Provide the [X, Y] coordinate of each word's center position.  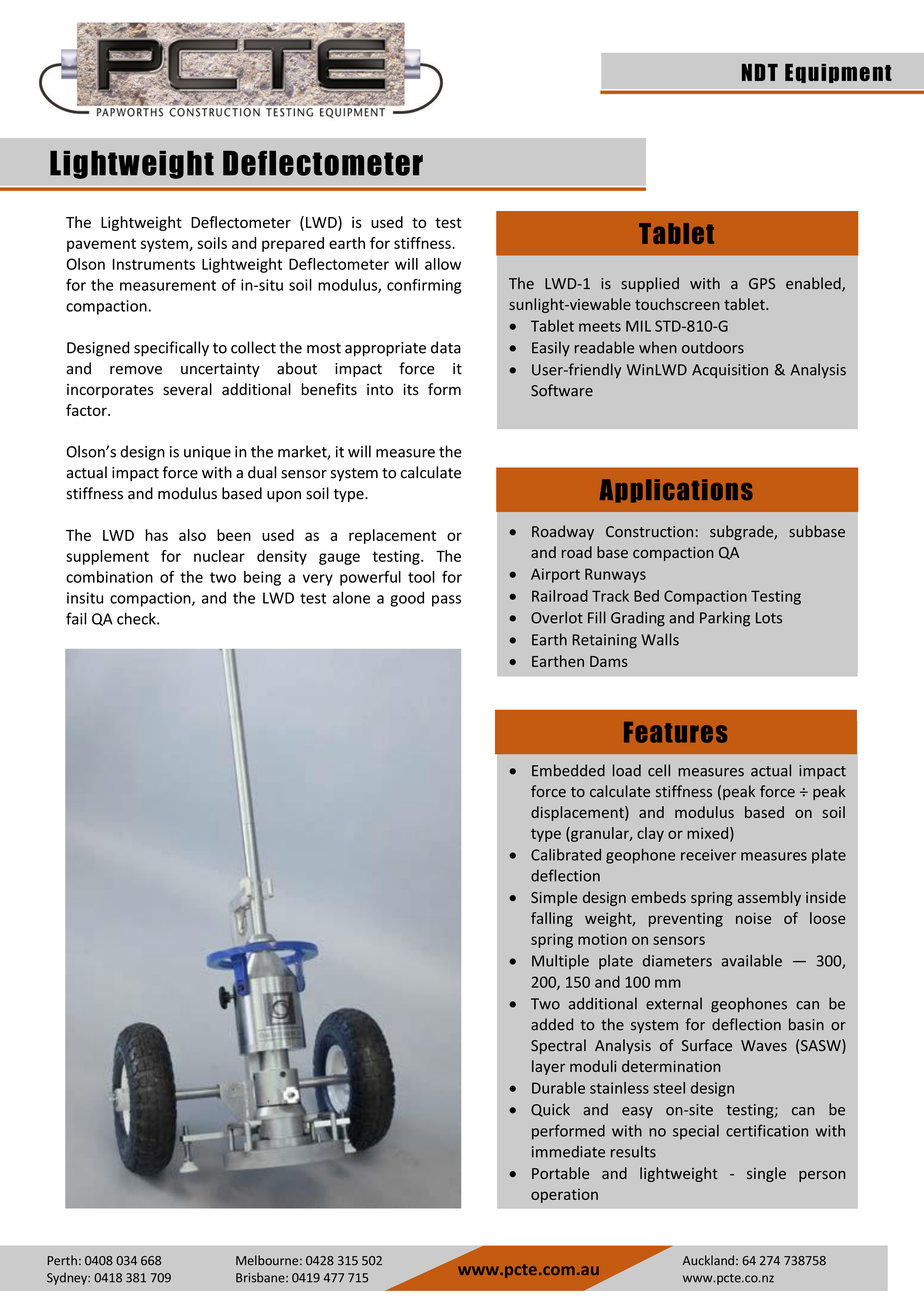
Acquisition [730, 371]
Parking [725, 619]
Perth [62, 1260]
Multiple [560, 962]
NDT [760, 72]
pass [446, 601]
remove [136, 370]
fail [76, 618]
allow [443, 264]
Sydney [68, 1278]
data [446, 347]
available [752, 960]
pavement [101, 245]
